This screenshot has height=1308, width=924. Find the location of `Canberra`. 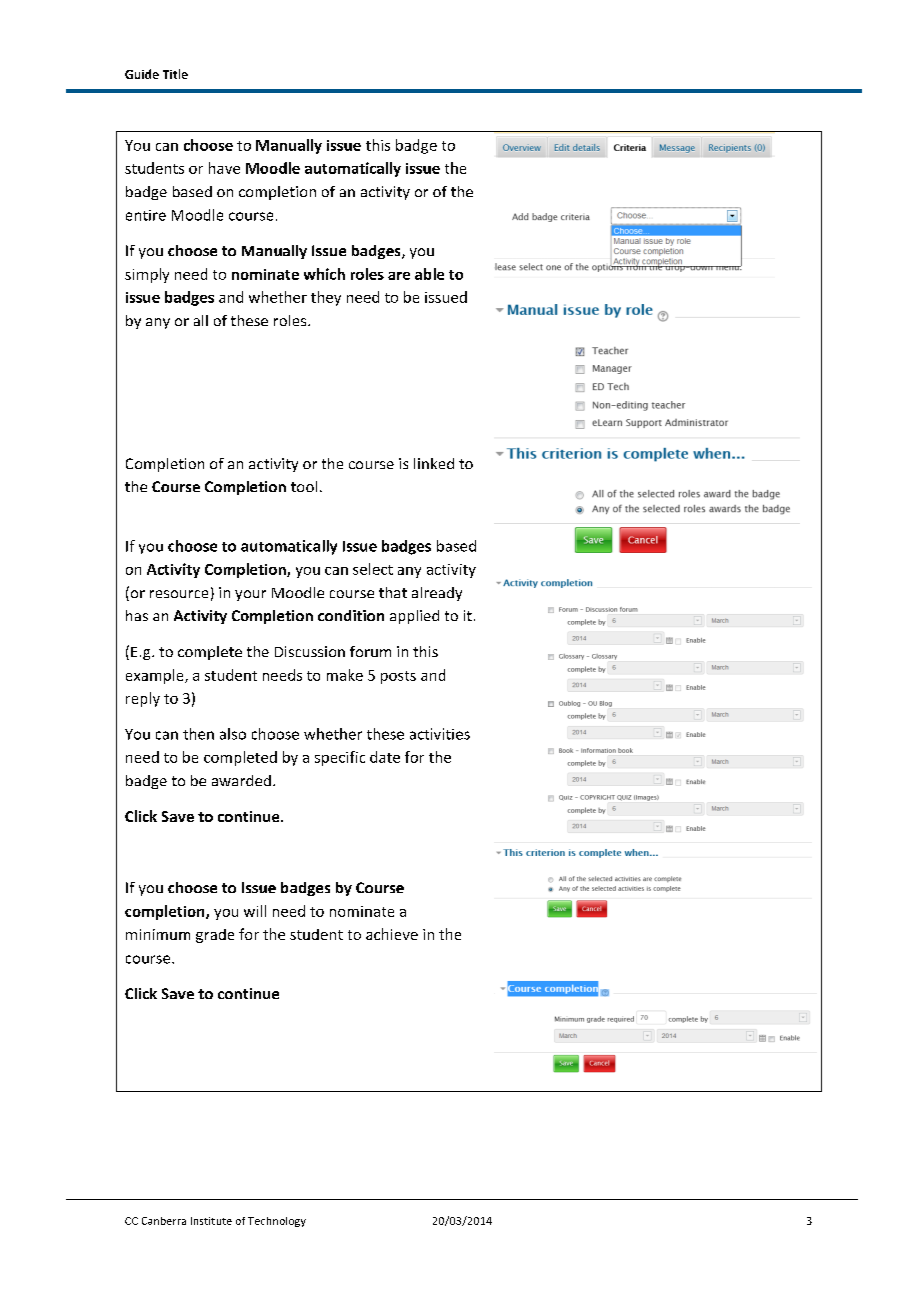

Canberra is located at coordinates (164, 1221).
